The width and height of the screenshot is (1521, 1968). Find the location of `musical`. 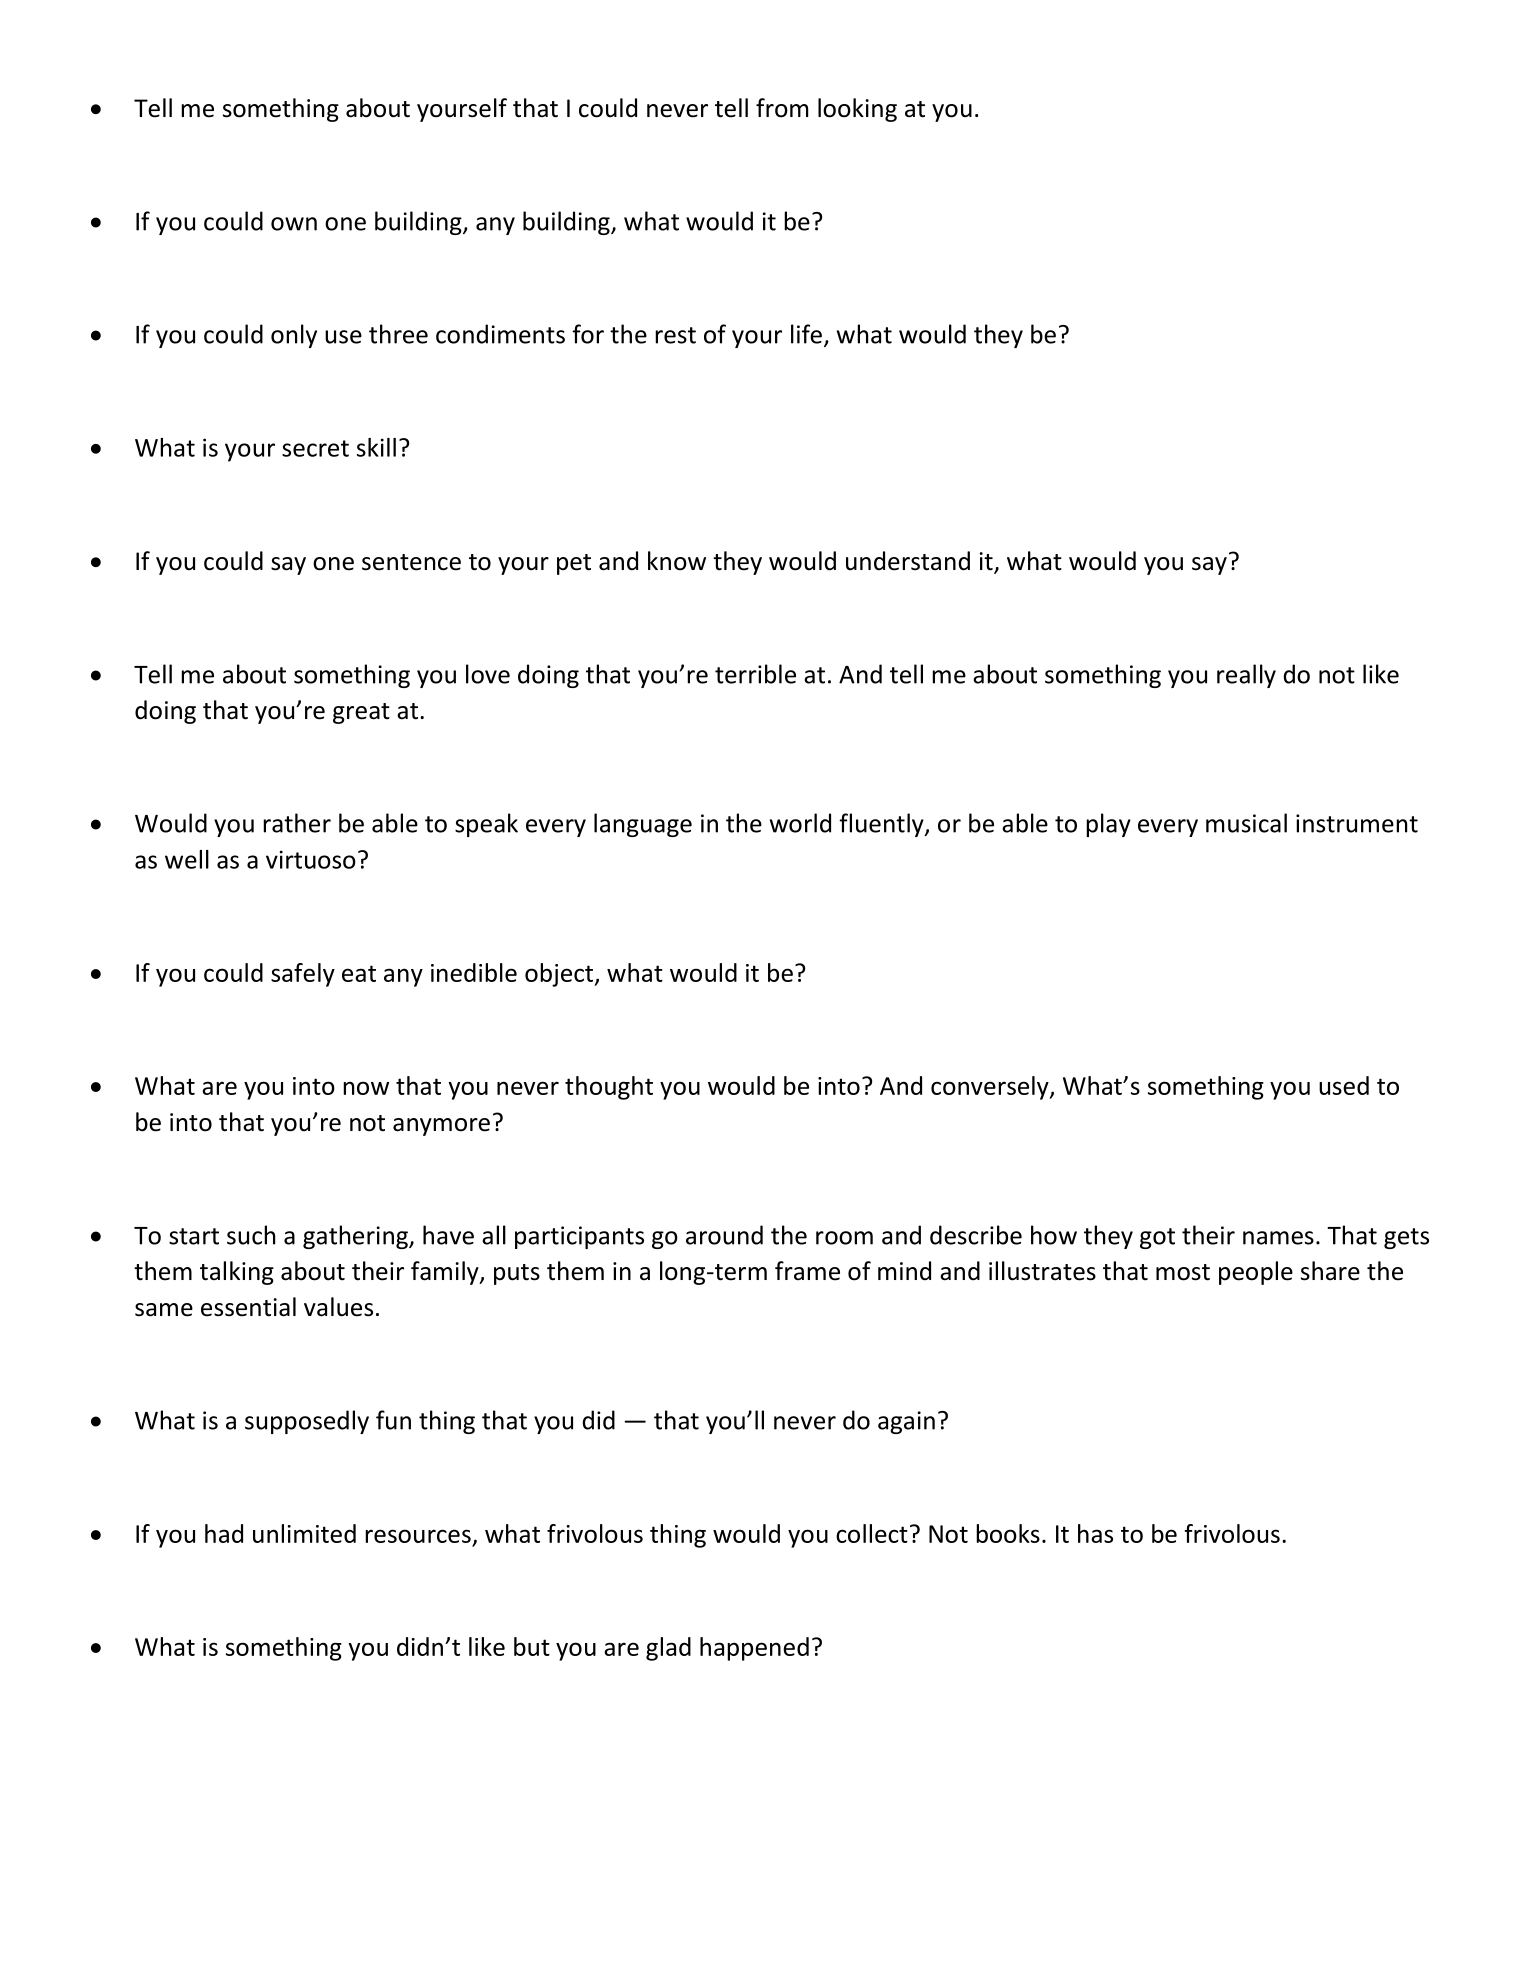

musical is located at coordinates (1246, 823).
